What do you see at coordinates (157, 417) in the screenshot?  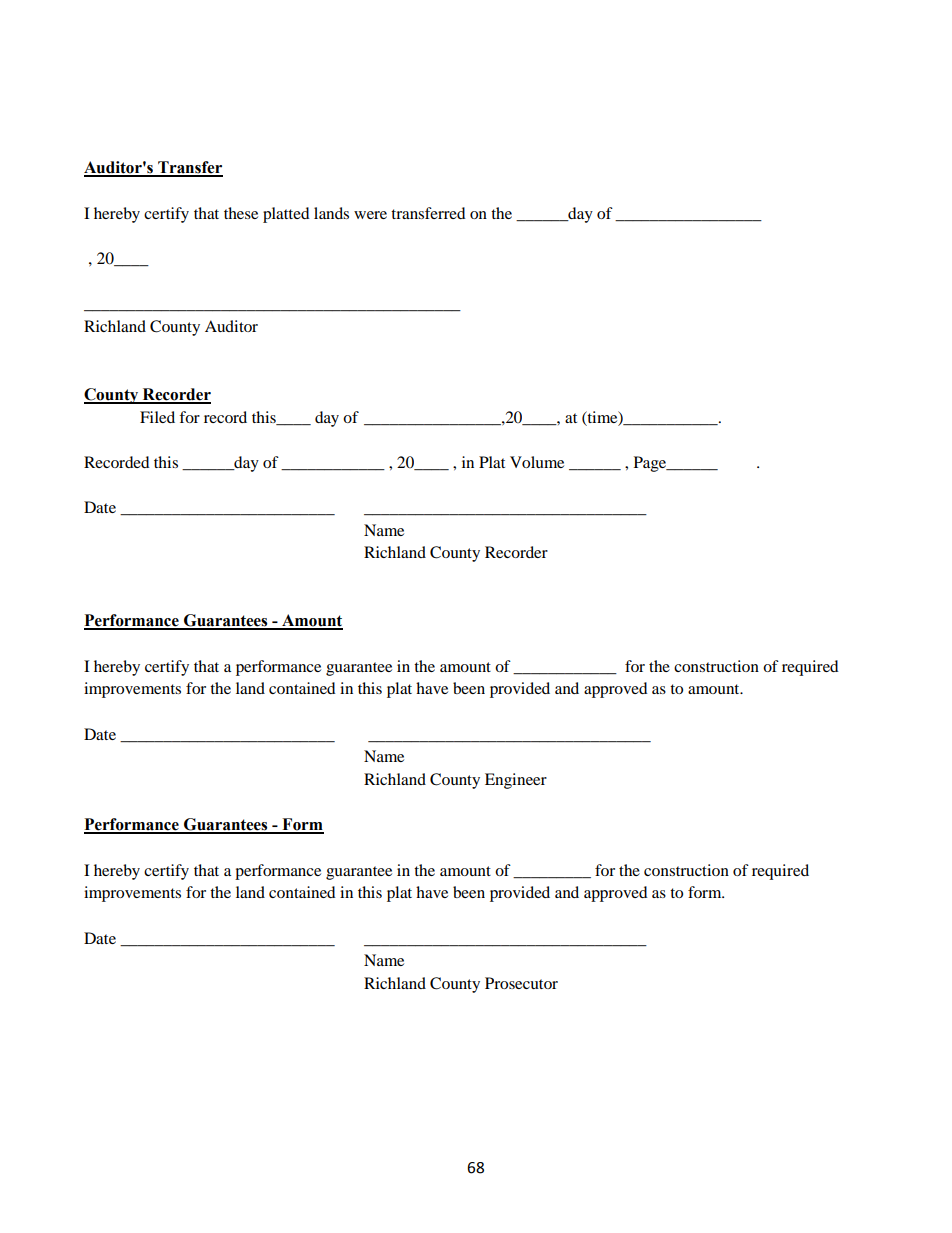 I see `Filed` at bounding box center [157, 417].
